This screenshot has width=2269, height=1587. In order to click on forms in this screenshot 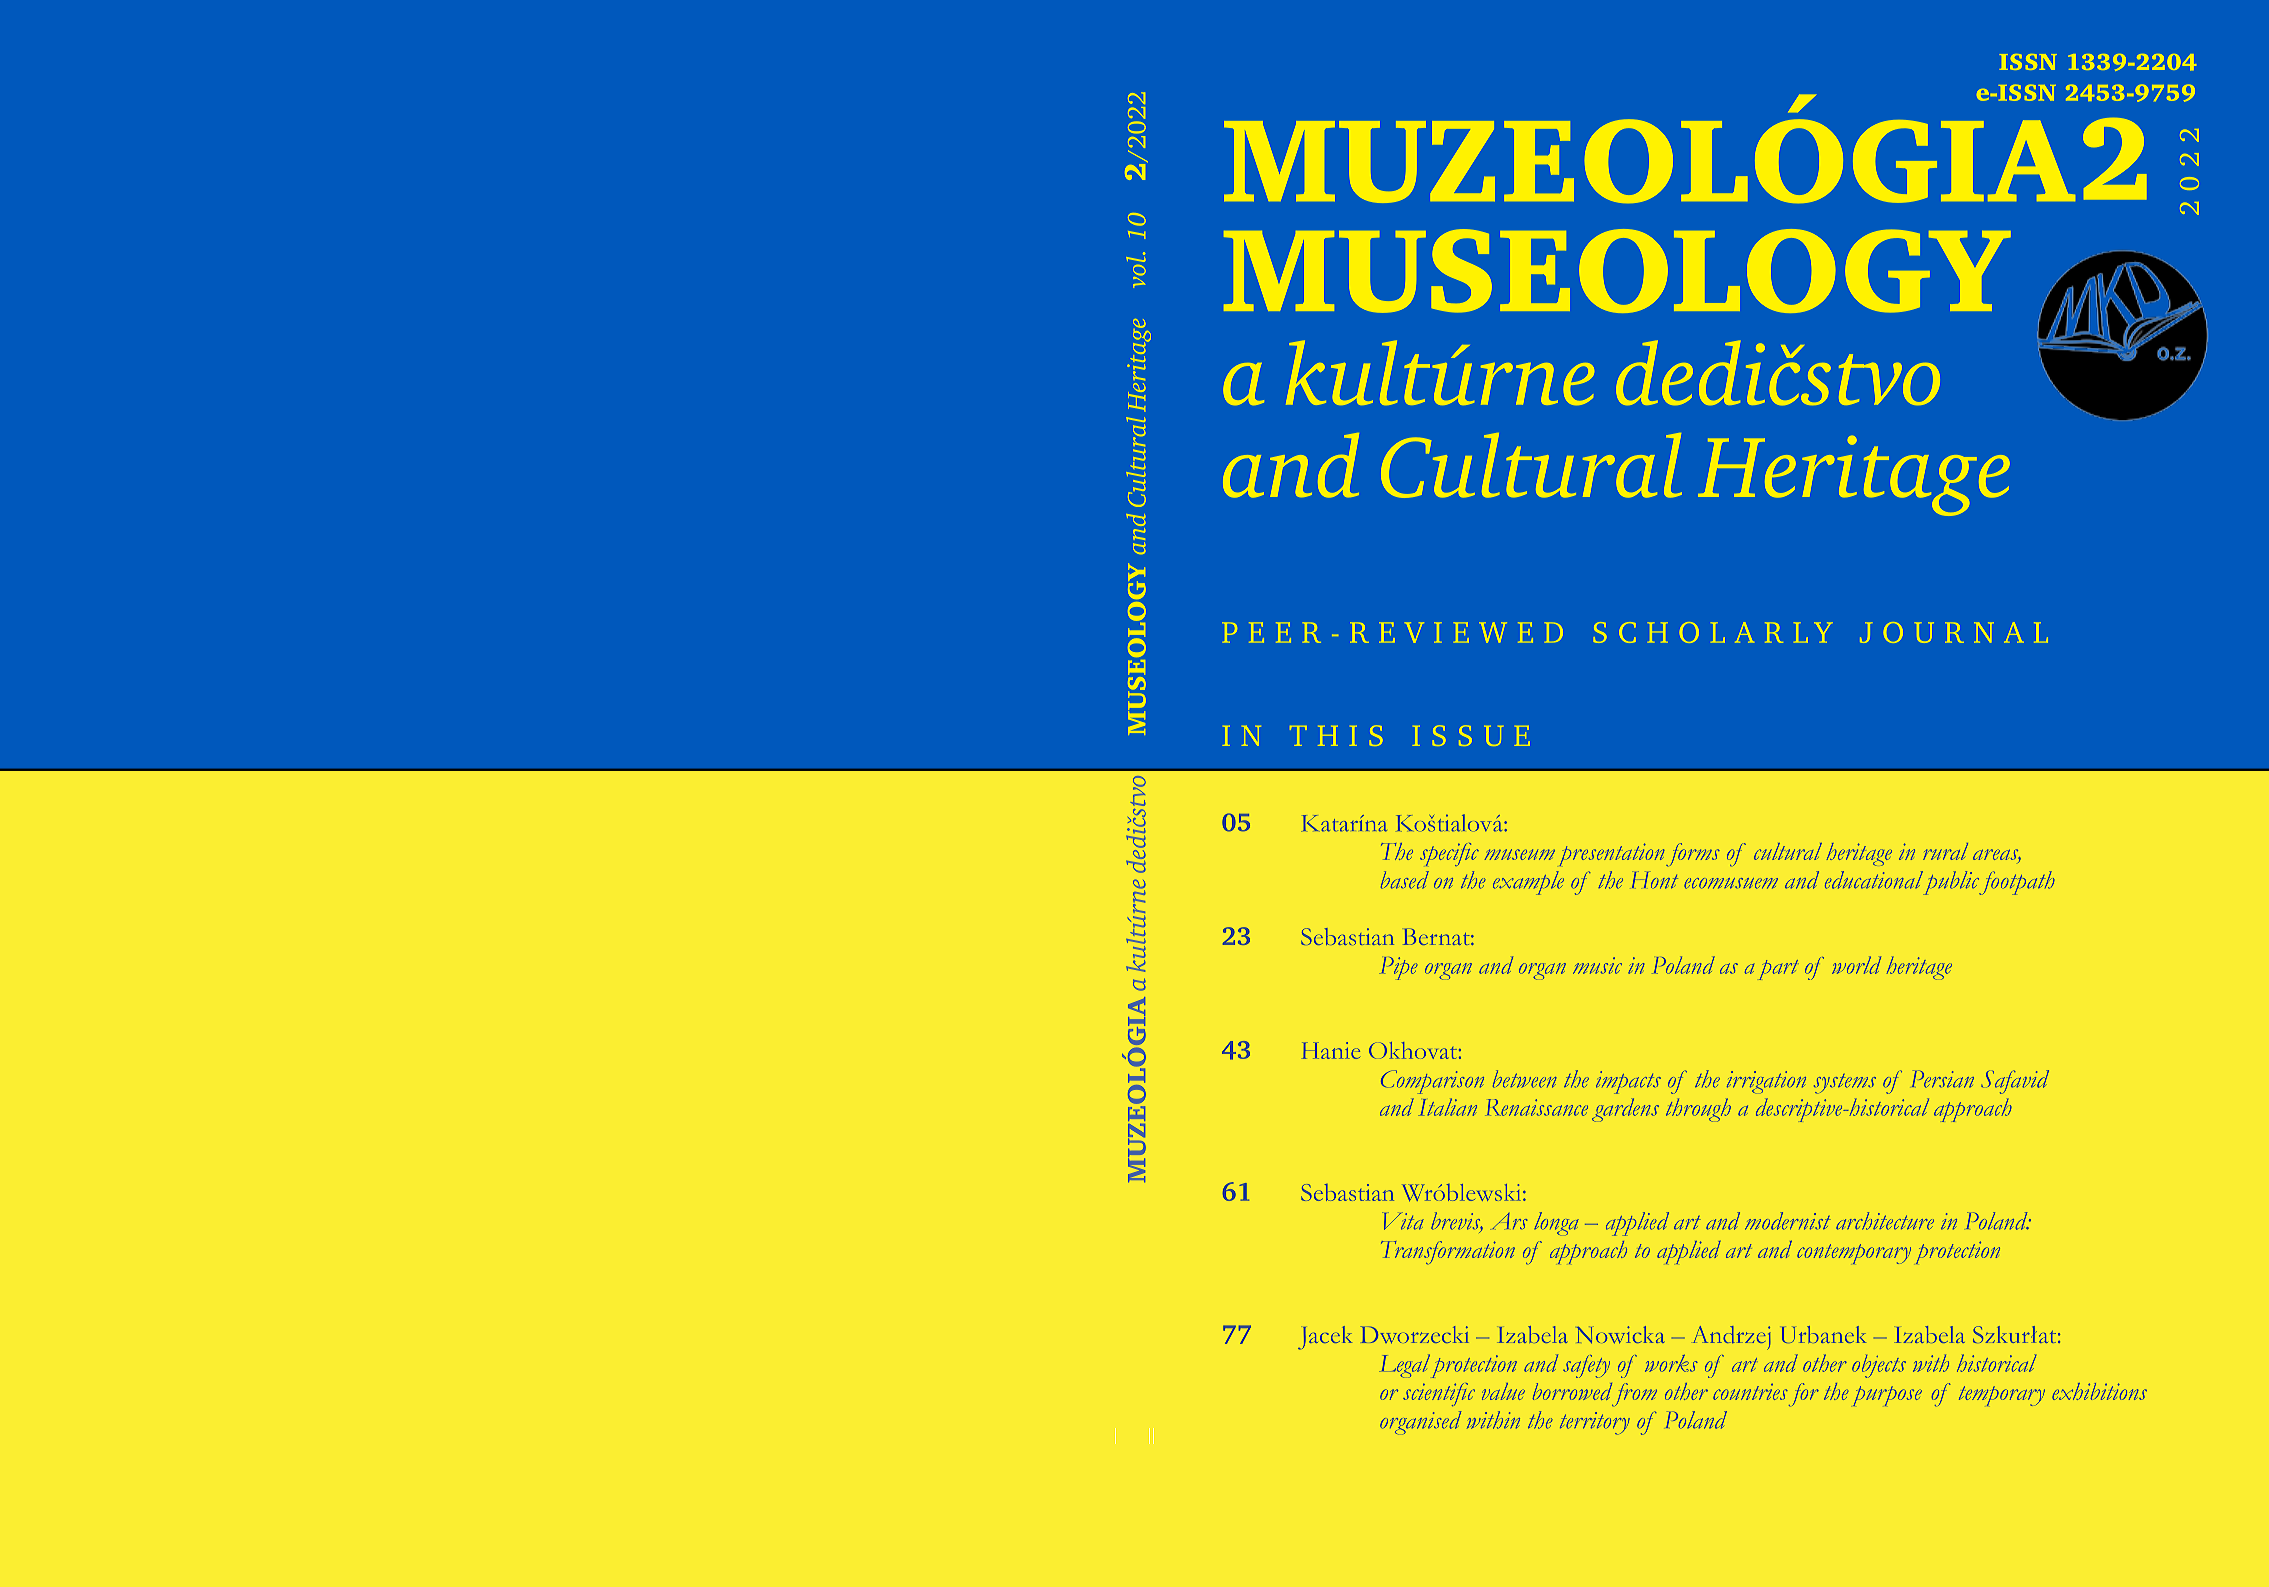, I will do `click(1693, 854)`.
